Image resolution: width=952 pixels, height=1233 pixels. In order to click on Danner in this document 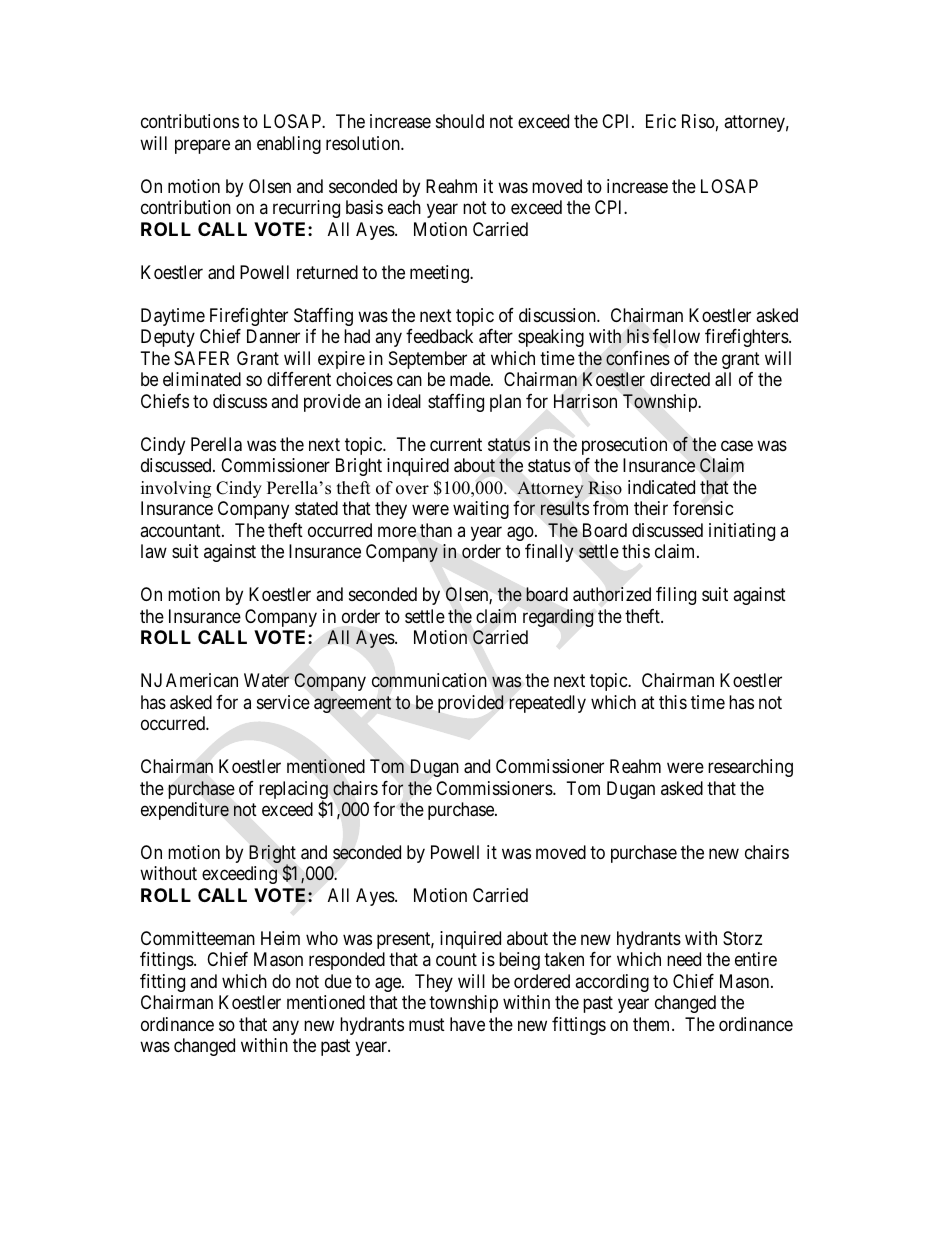, I will do `click(273, 336)`.
